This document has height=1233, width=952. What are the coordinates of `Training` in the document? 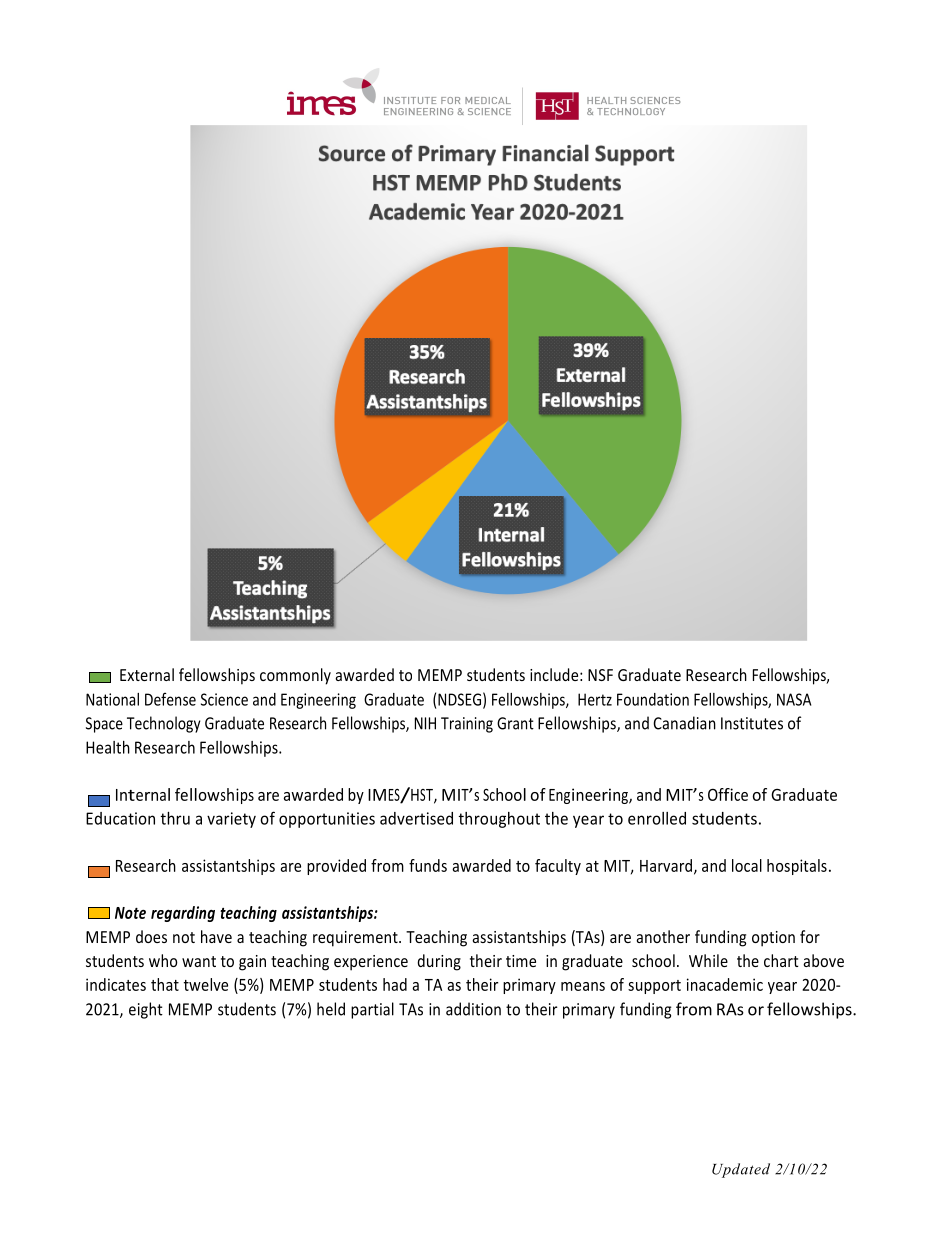 It's located at (467, 725).
